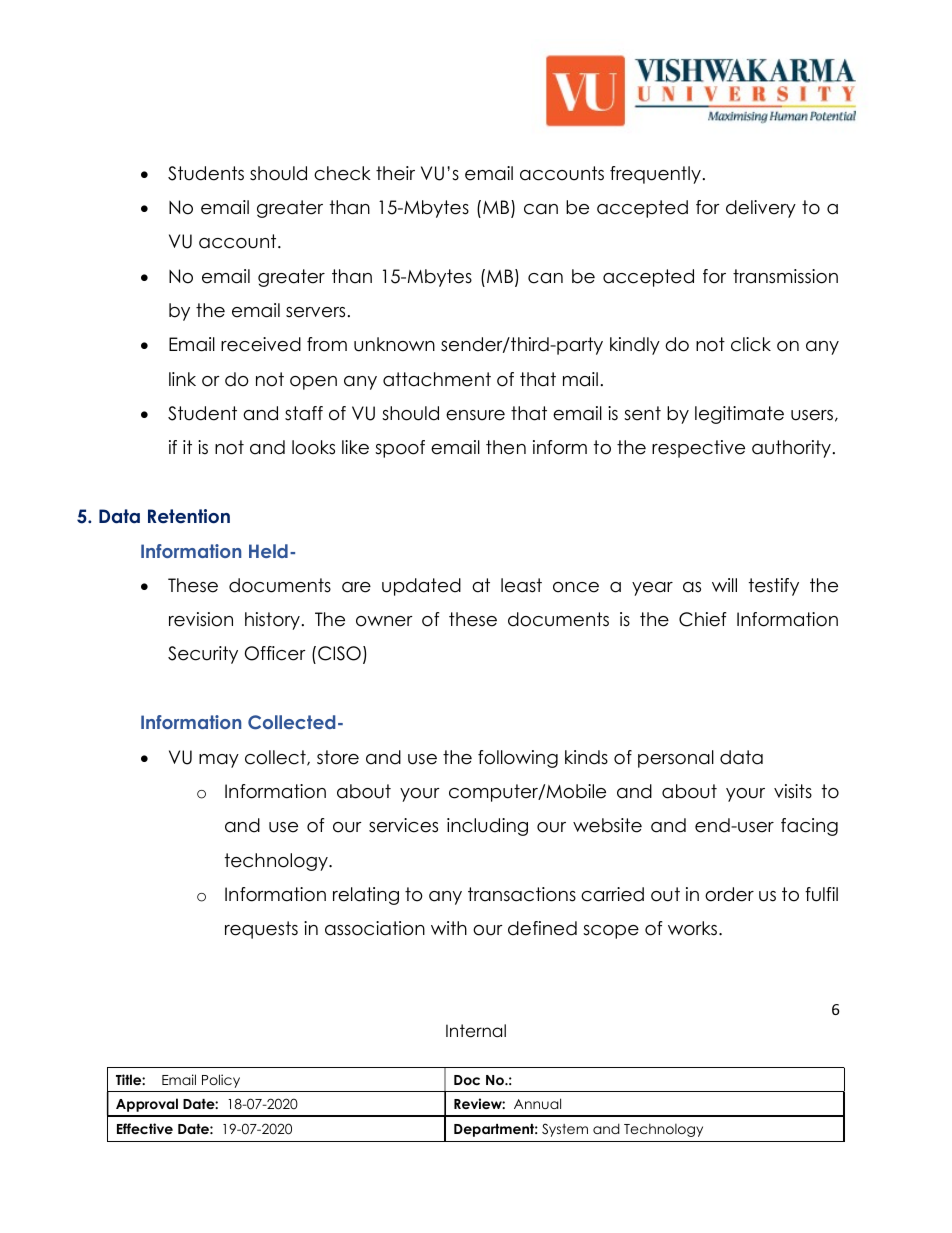 This screenshot has width=952, height=1233. What do you see at coordinates (537, 1103) in the screenshot?
I see `Annual` at bounding box center [537, 1103].
